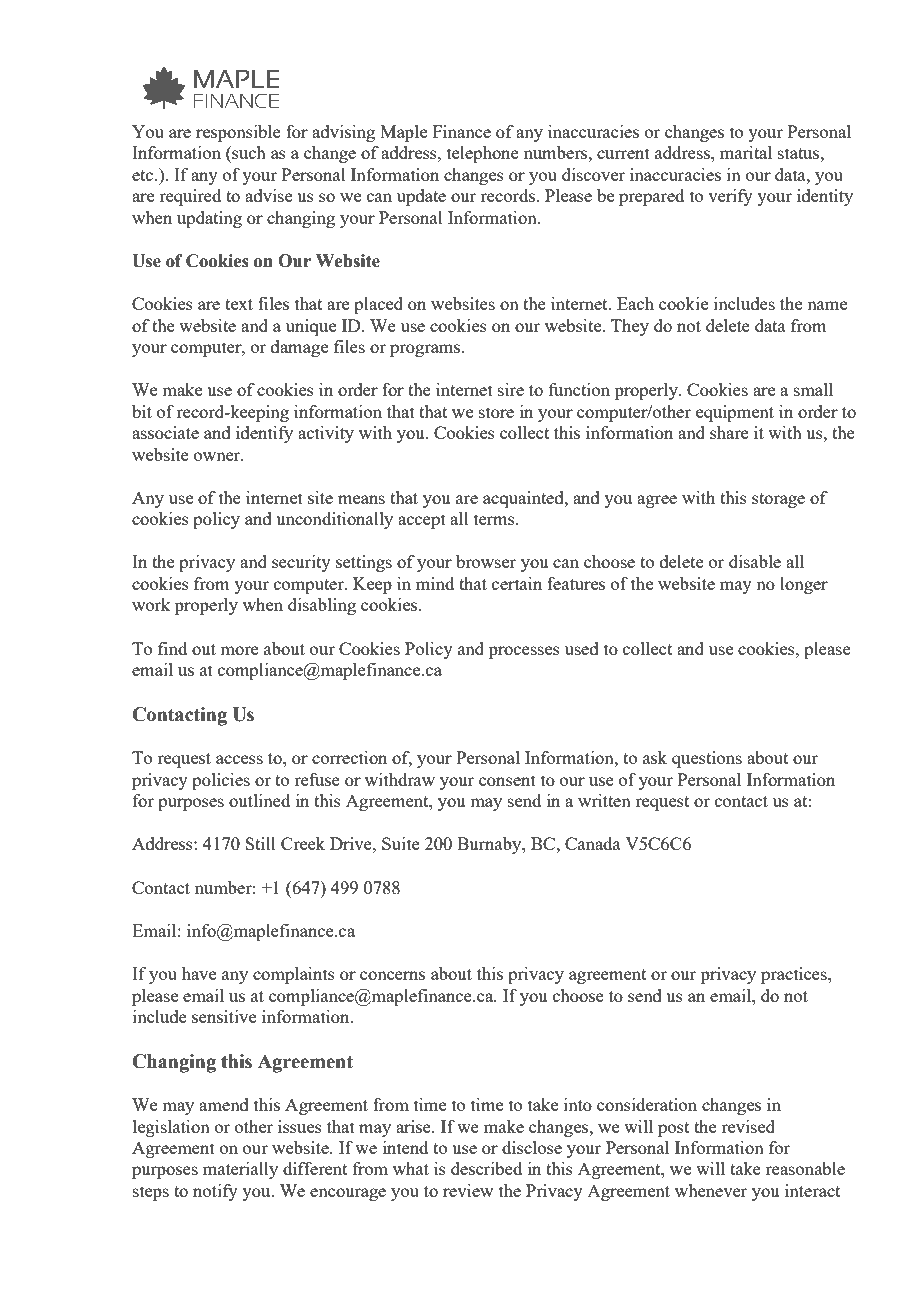 The width and height of the image is (924, 1309). What do you see at coordinates (483, 154) in the image?
I see `telephone` at bounding box center [483, 154].
